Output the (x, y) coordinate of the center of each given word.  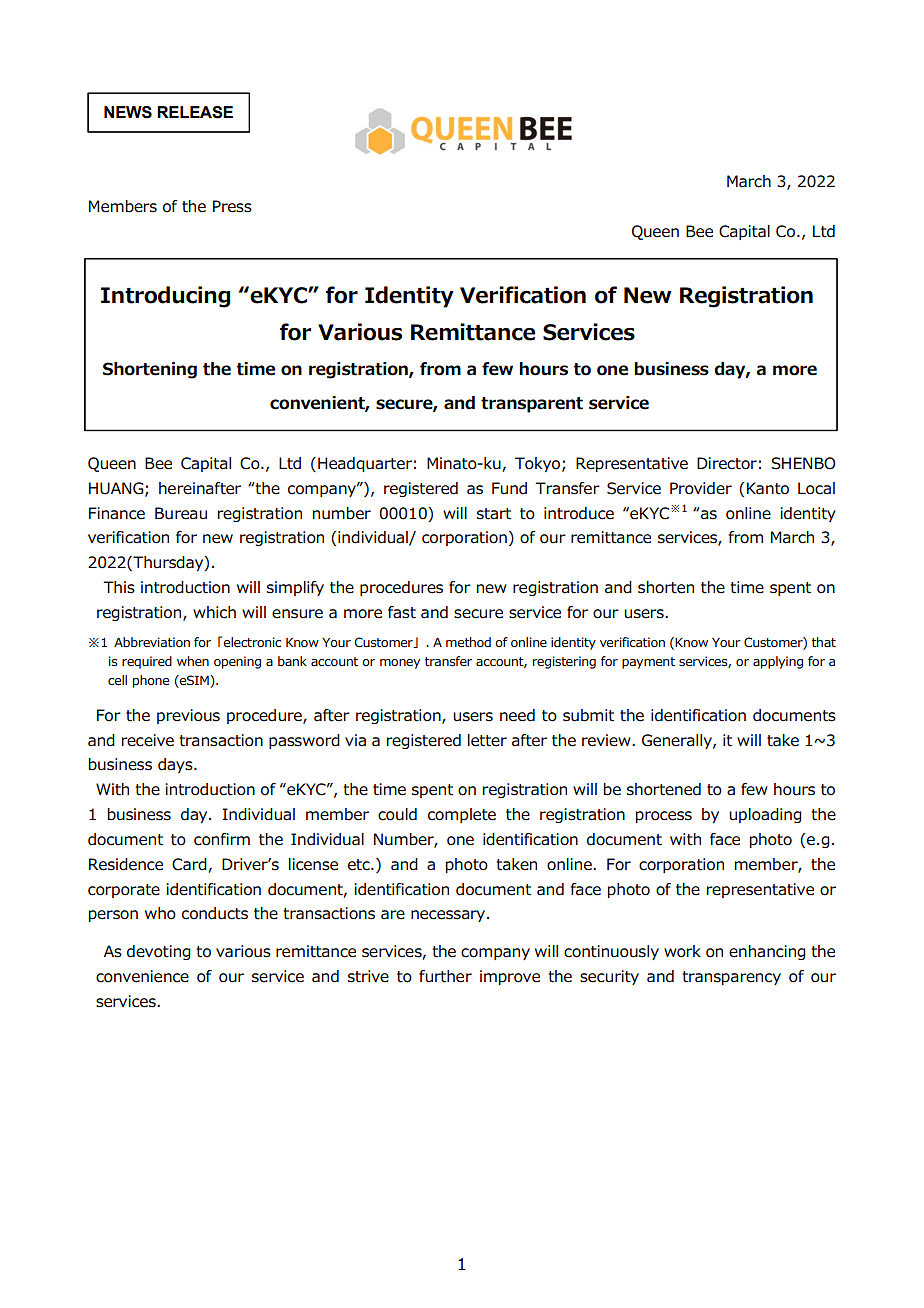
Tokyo (539, 464)
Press (232, 206)
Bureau (181, 513)
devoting (159, 952)
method (468, 642)
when (193, 661)
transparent (532, 405)
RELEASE (195, 112)
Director (727, 463)
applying (778, 662)
